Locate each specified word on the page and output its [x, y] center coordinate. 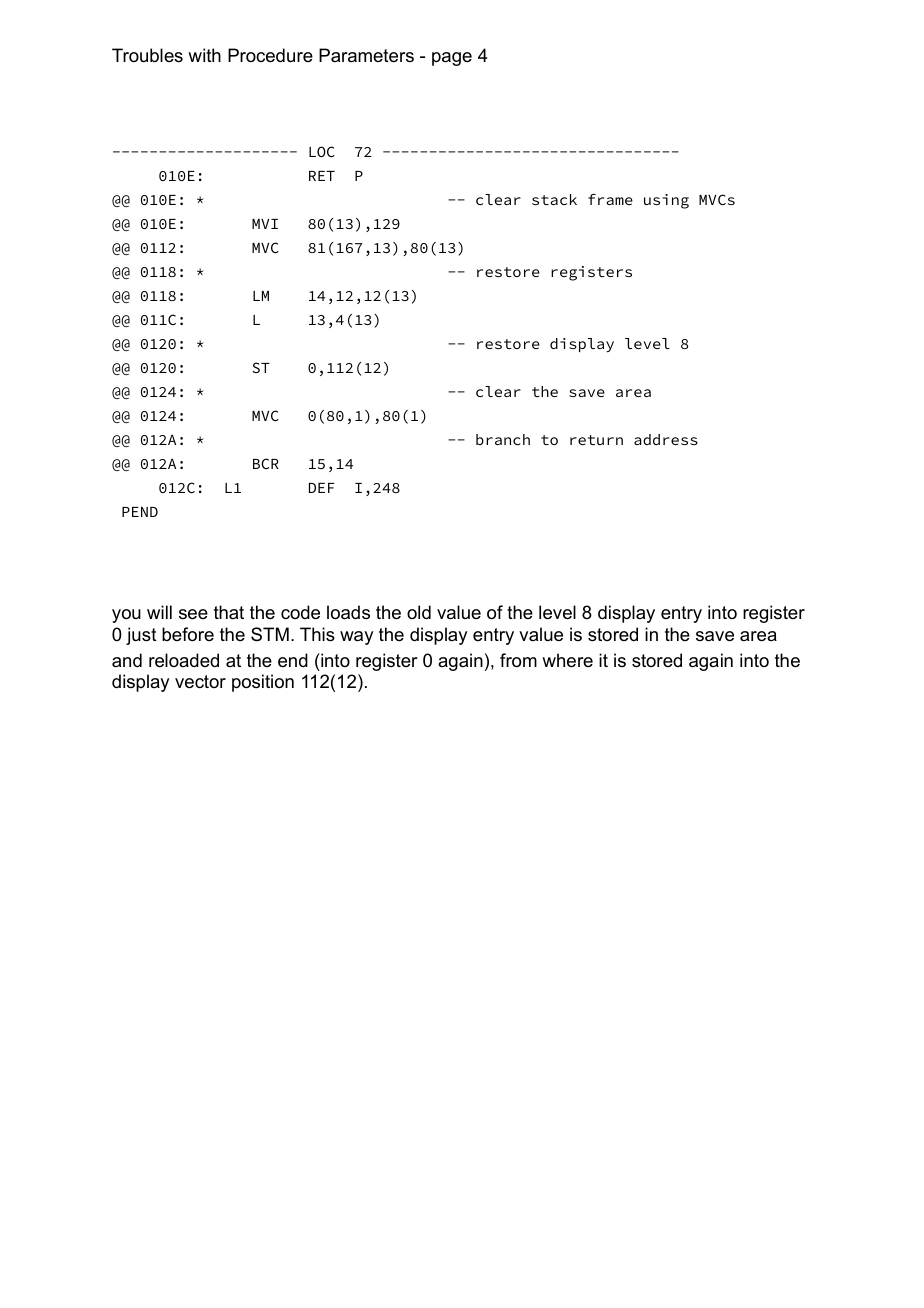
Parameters [366, 55]
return [596, 440]
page [452, 59]
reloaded [184, 660]
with [204, 55]
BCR [266, 463]
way [356, 638]
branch [503, 439]
